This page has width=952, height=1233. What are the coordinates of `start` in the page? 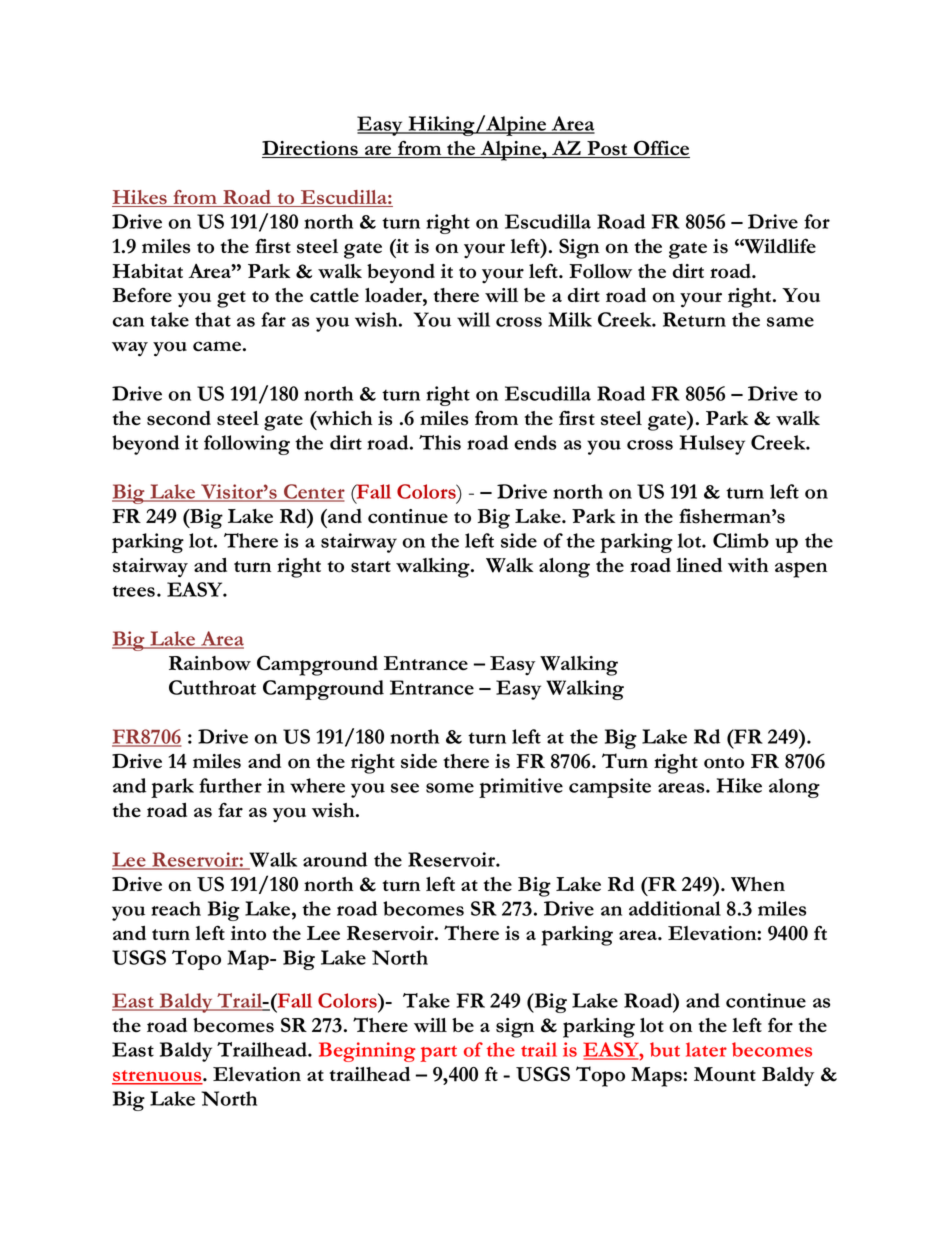 It's located at (371, 567).
